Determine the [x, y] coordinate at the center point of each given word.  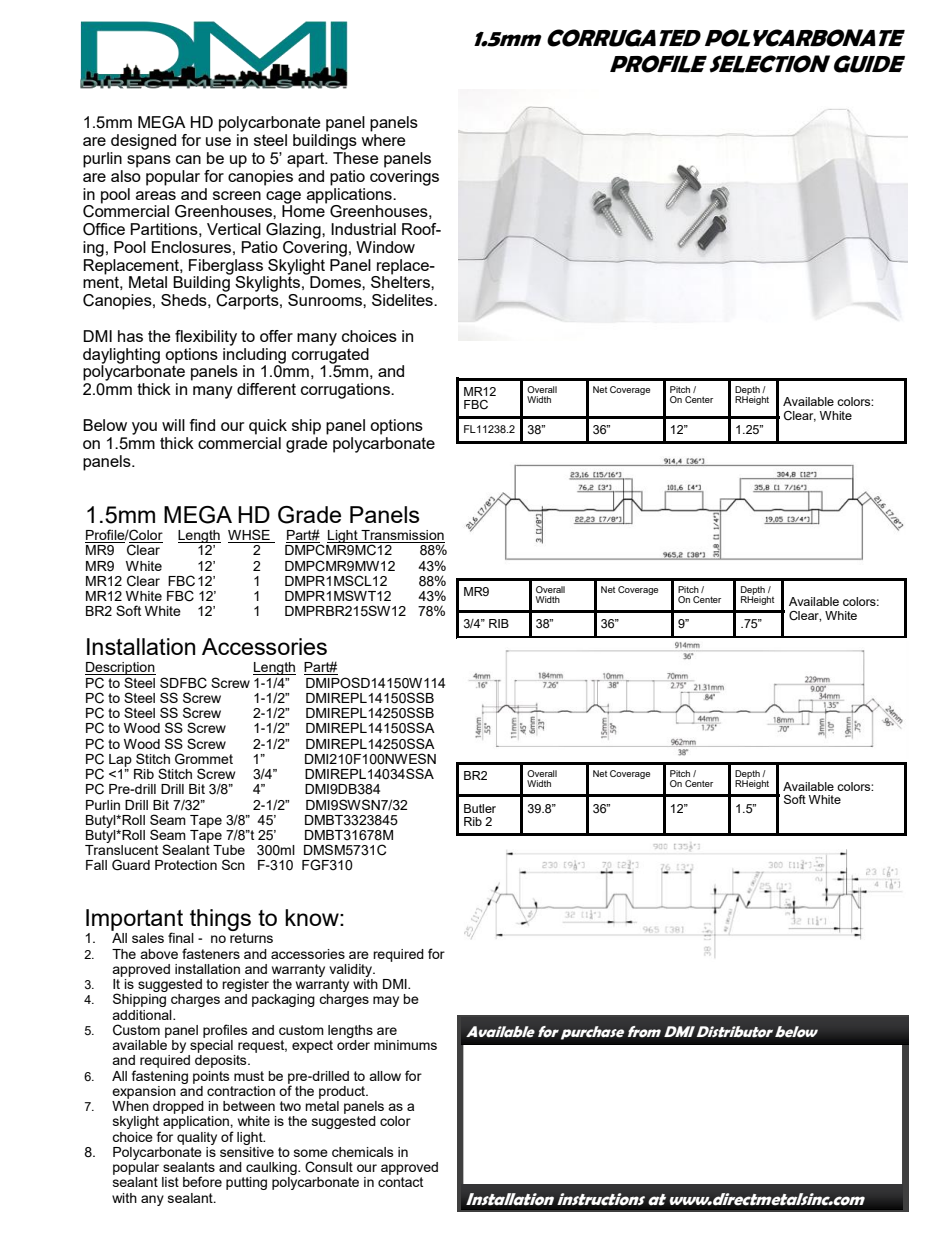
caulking [272, 1168]
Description [120, 670]
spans [149, 161]
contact [400, 1182]
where [383, 140]
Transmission [402, 536]
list [170, 1182]
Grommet [204, 759]
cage [283, 197]
